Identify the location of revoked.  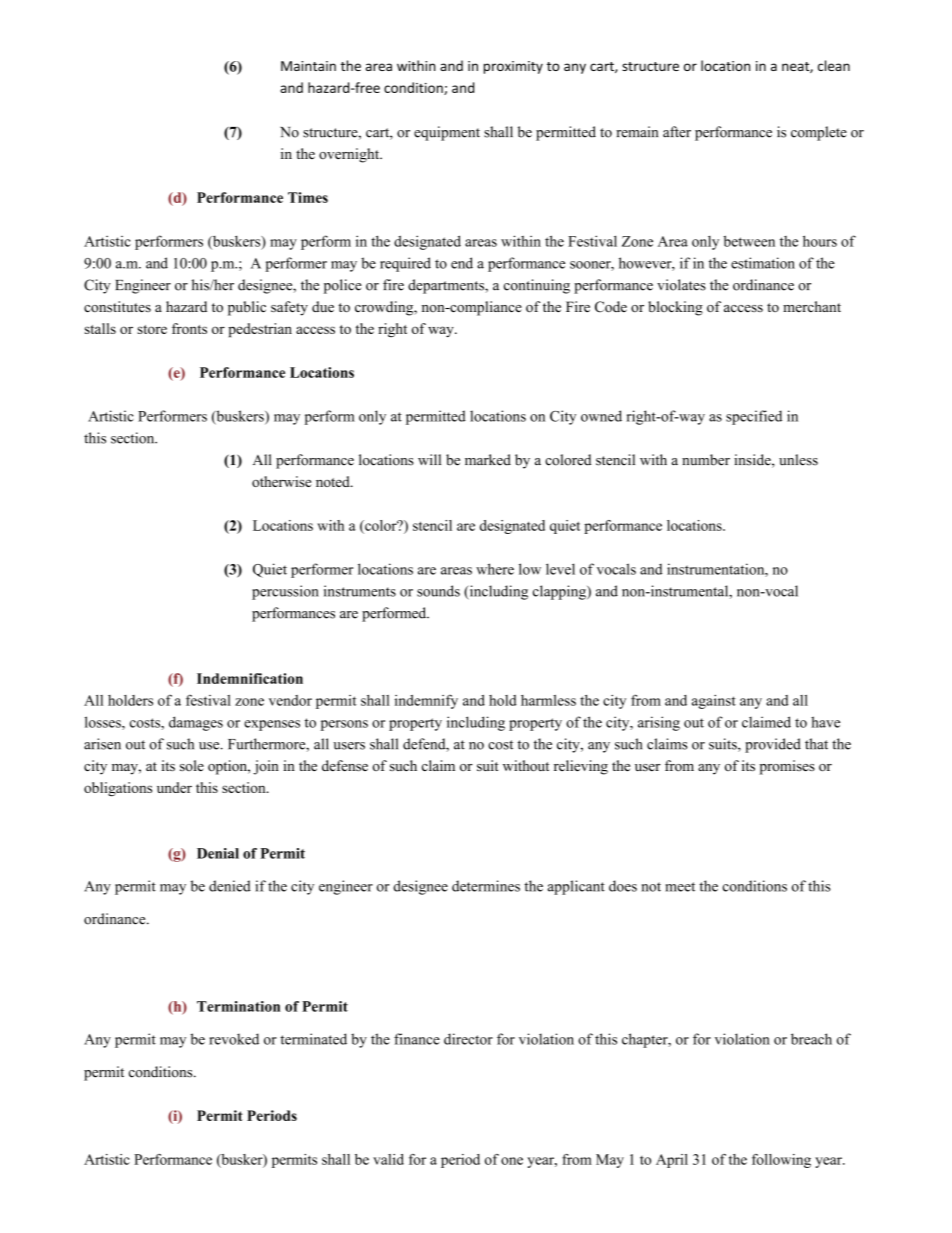
(234, 1039).
